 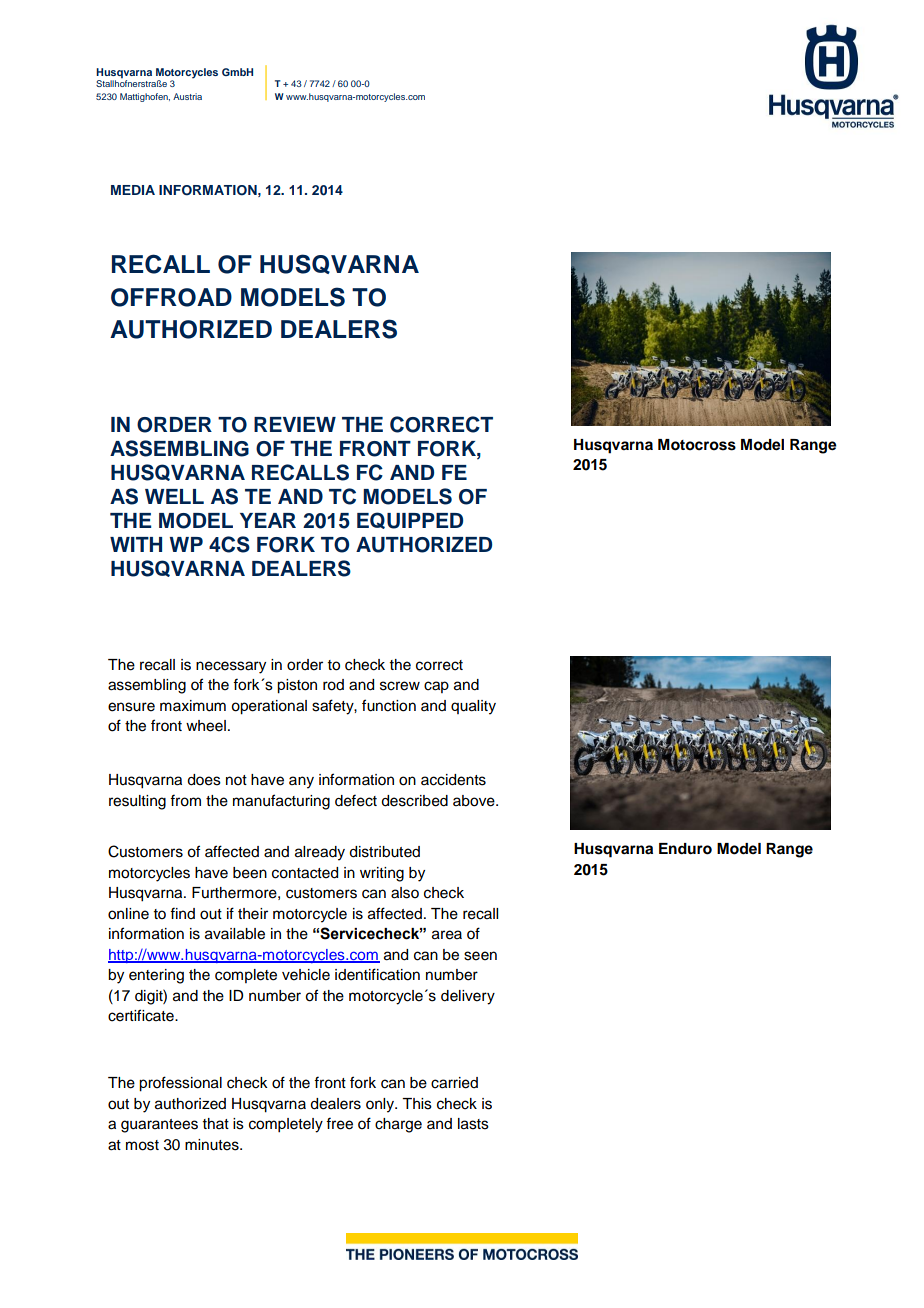 What do you see at coordinates (400, 686) in the screenshot?
I see `screw` at bounding box center [400, 686].
